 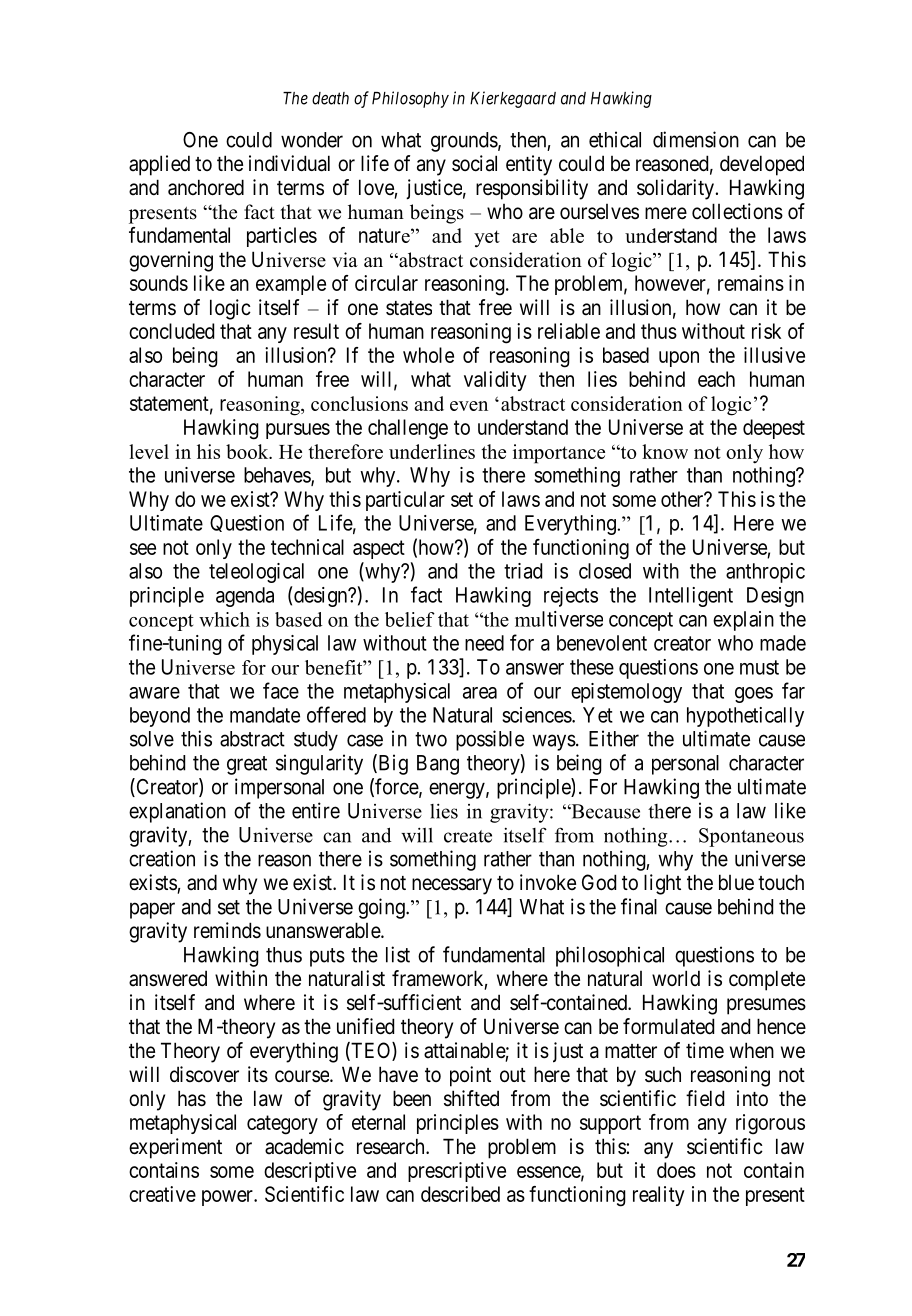 What do you see at coordinates (177, 812) in the page?
I see `explanation` at bounding box center [177, 812].
